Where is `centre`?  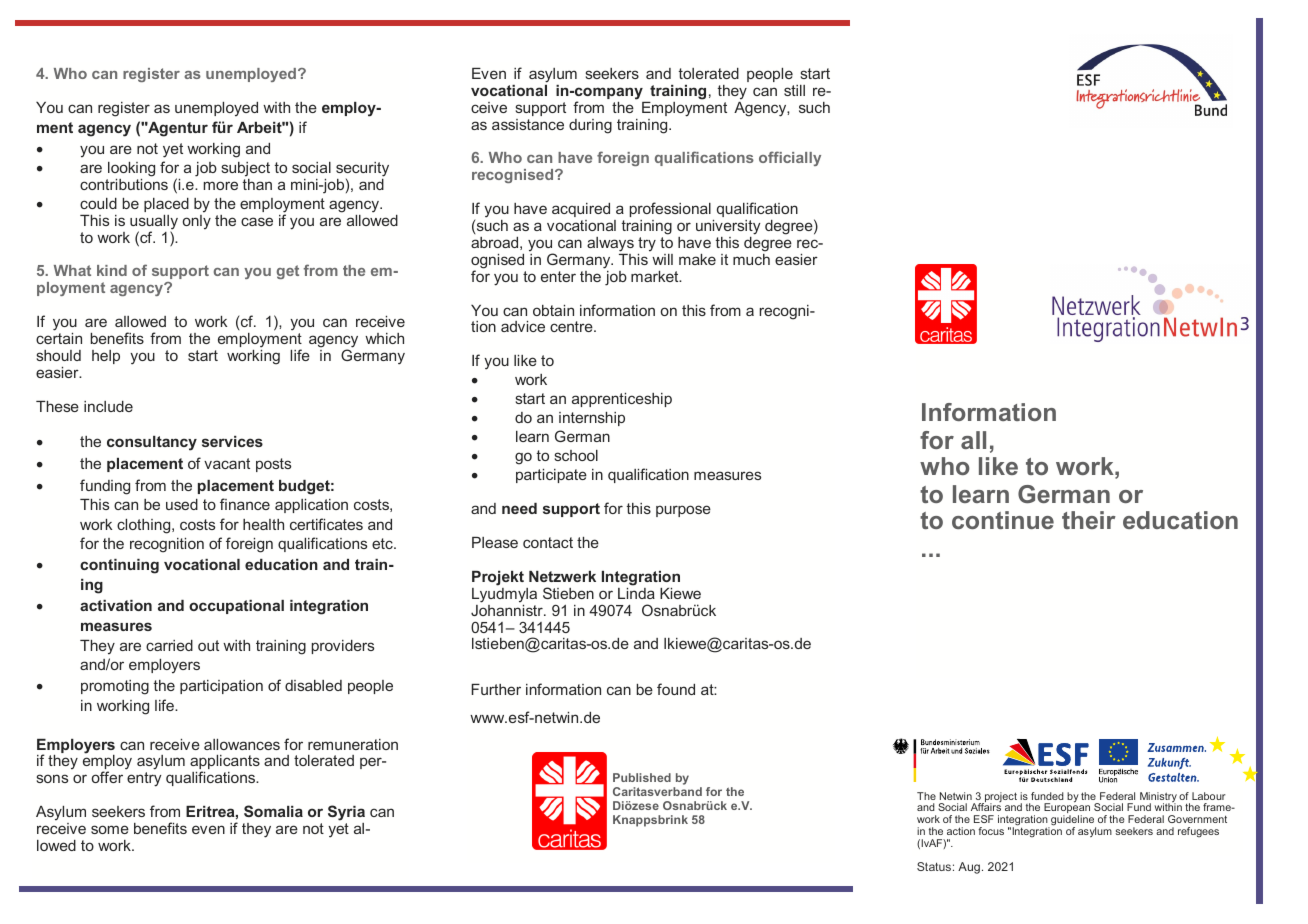
centre is located at coordinates (572, 326).
